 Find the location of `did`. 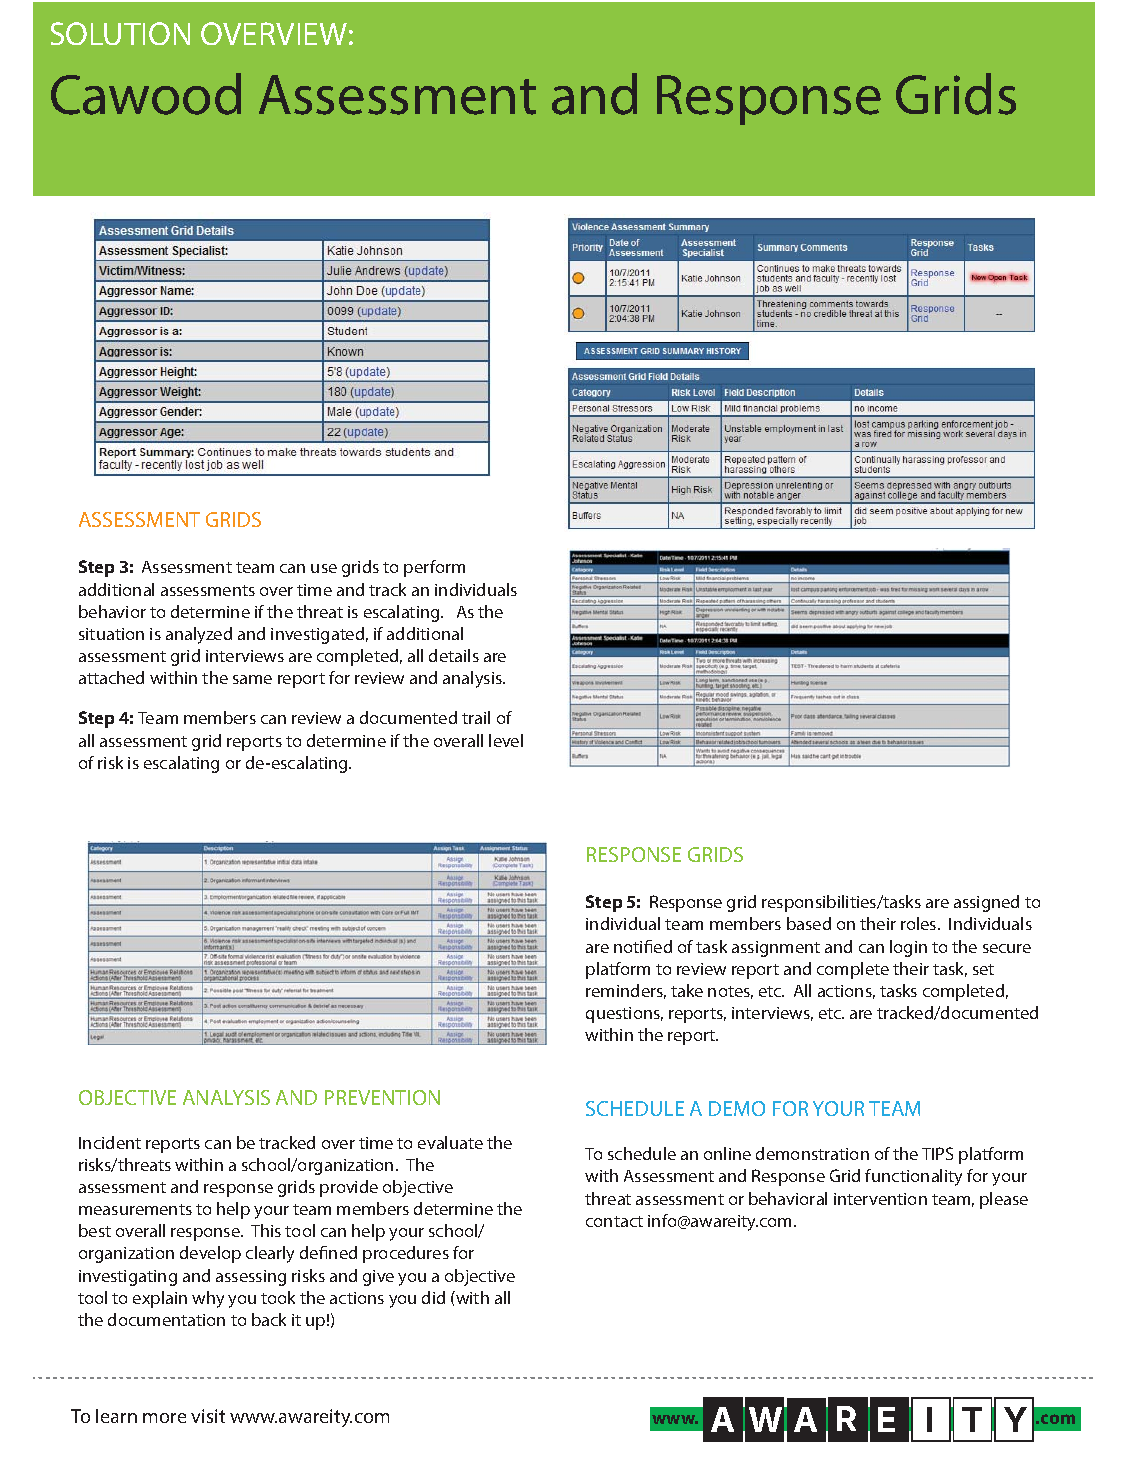

did is located at coordinates (433, 1297).
